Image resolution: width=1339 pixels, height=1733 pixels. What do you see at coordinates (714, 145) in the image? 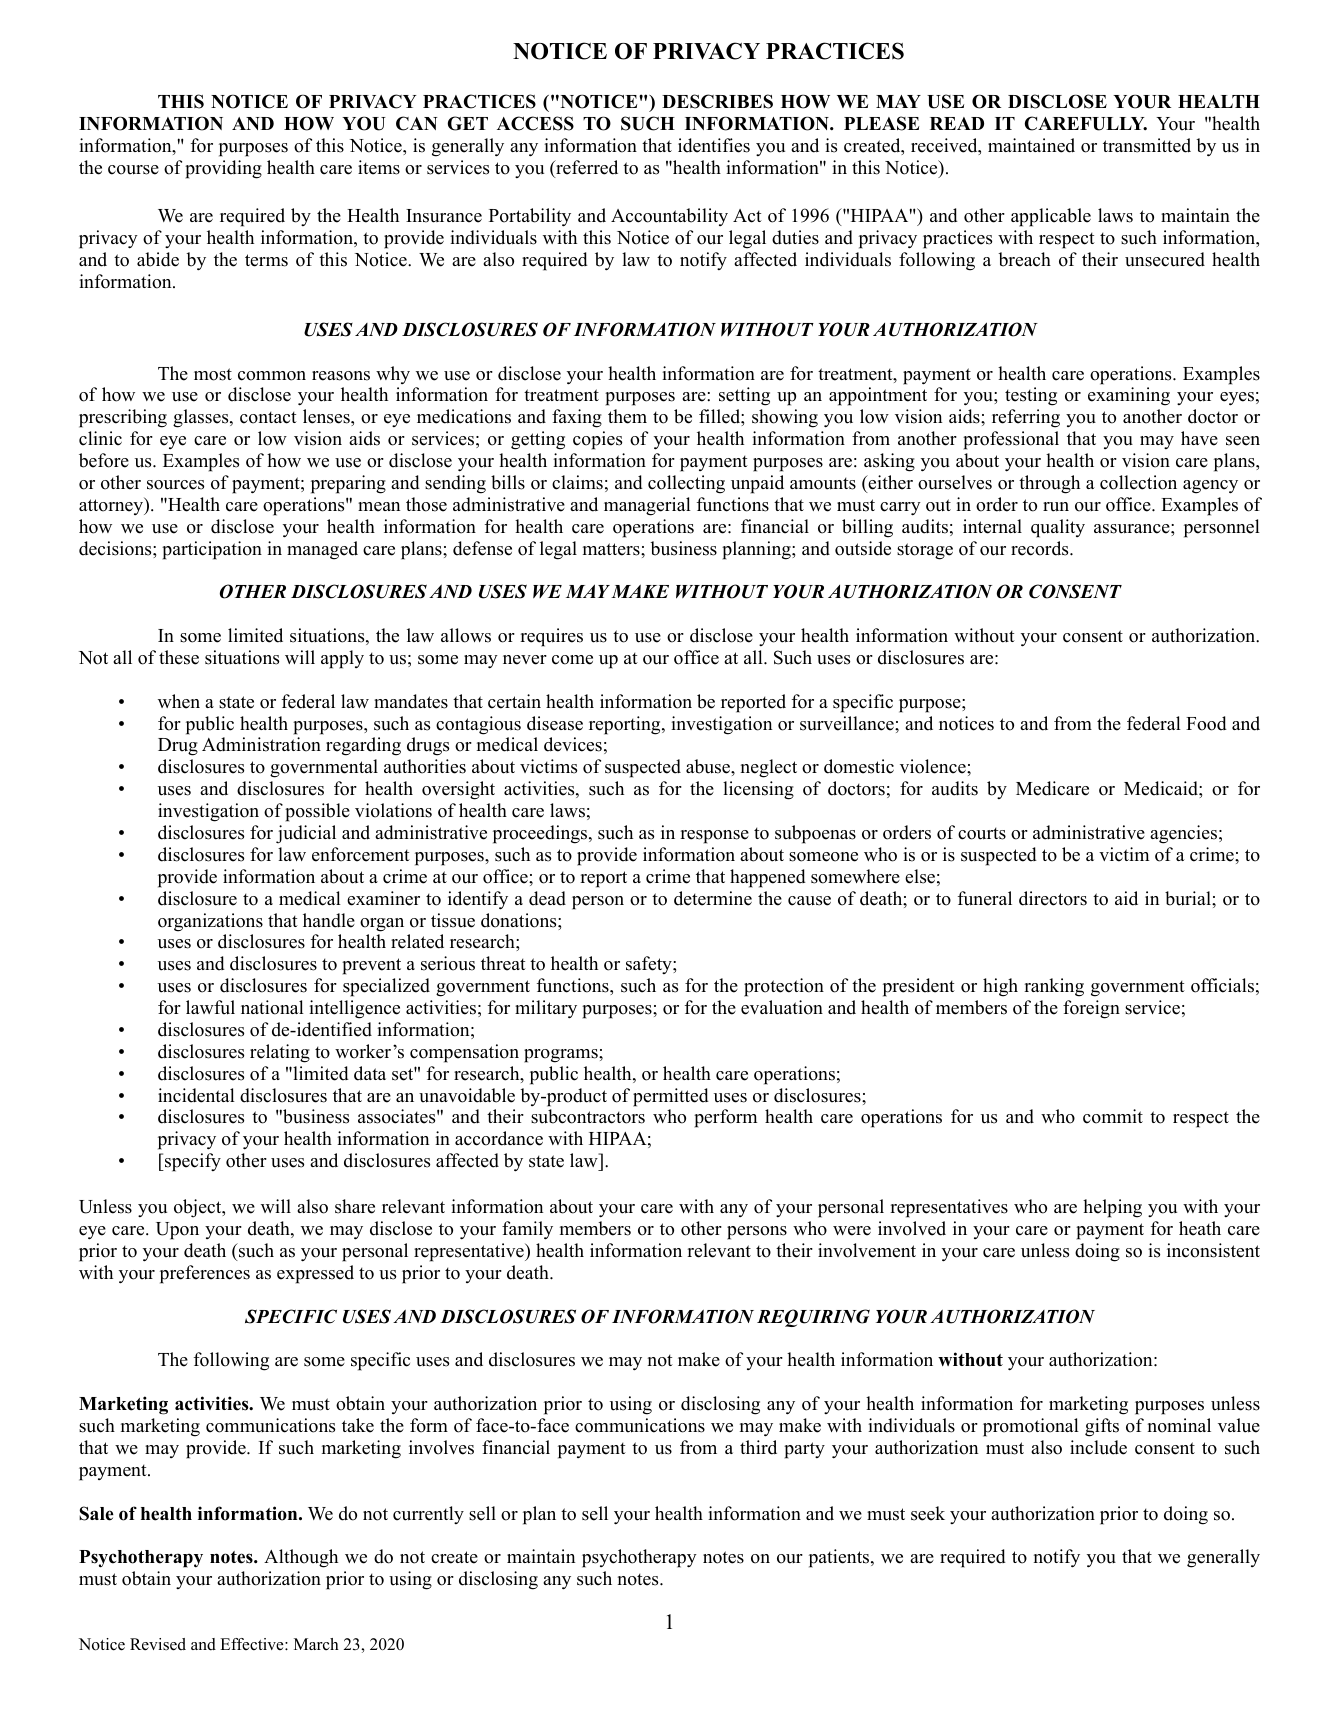
I see `identifies` at bounding box center [714, 145].
